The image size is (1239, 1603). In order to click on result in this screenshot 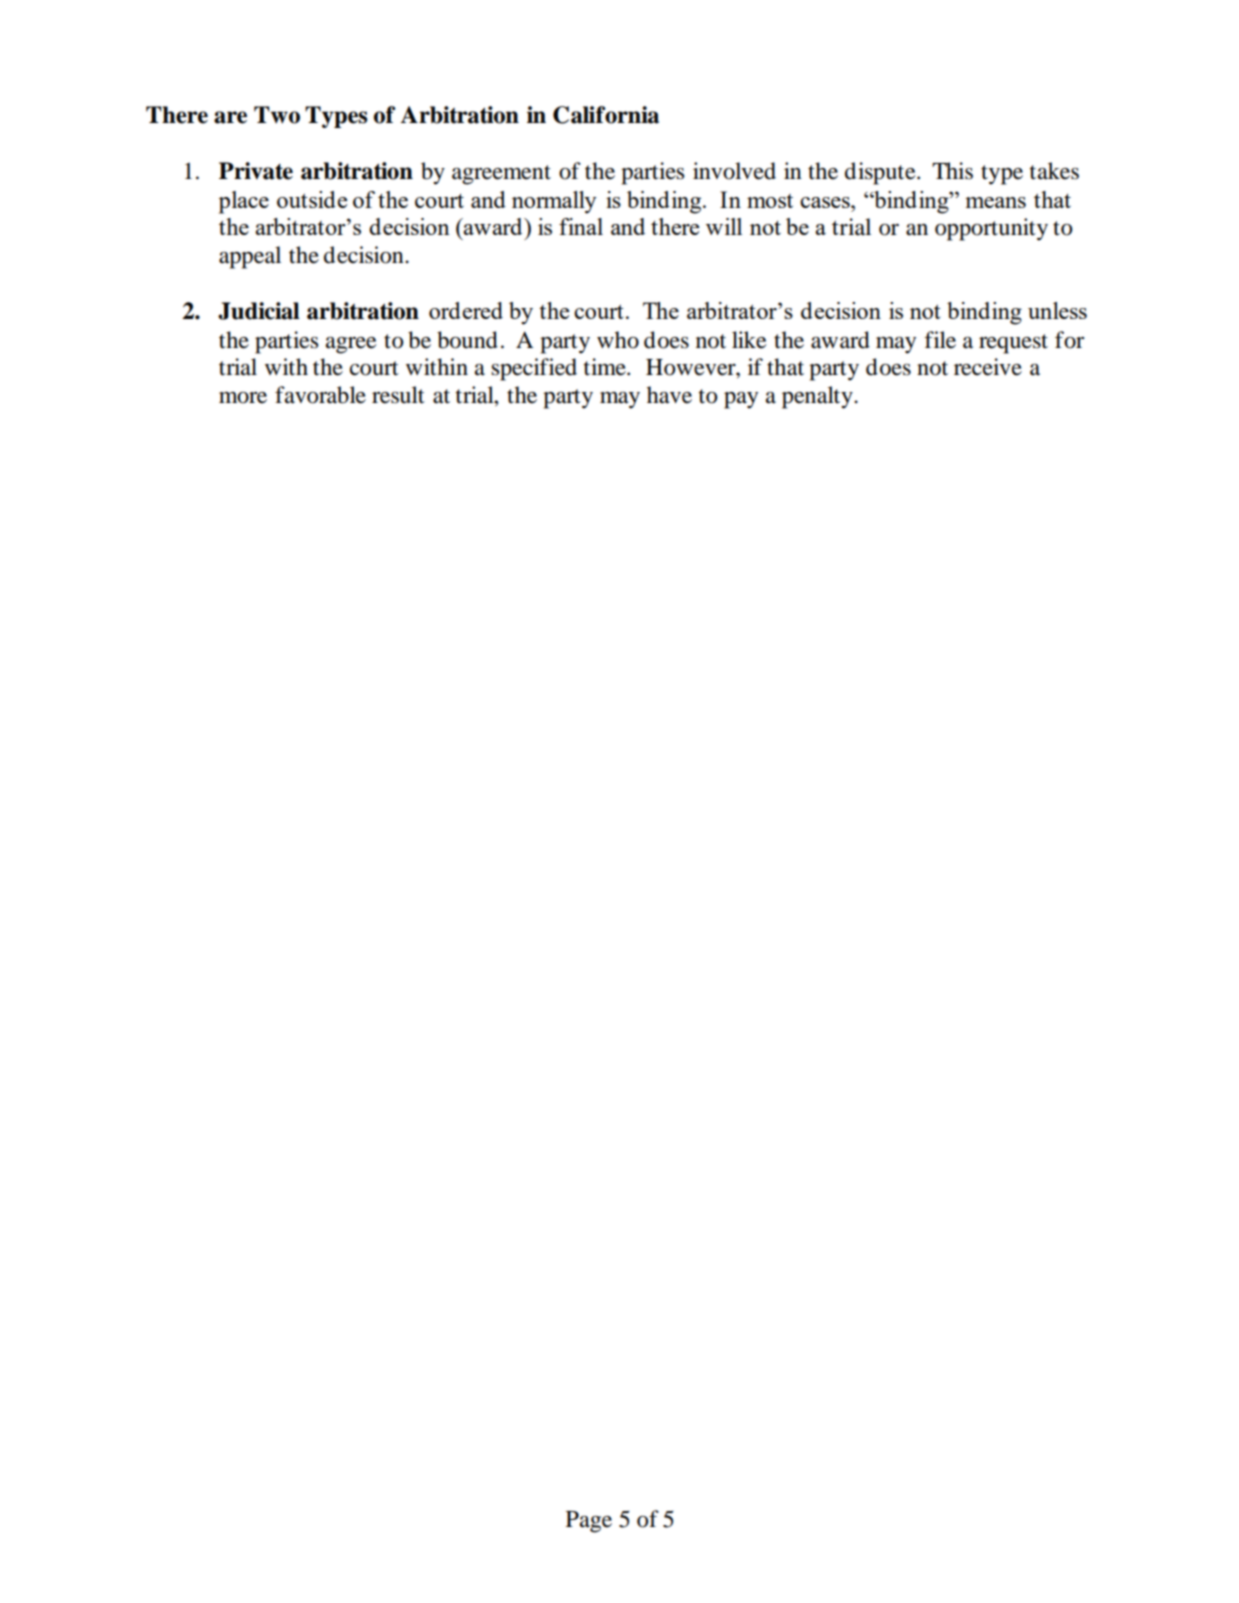, I will do `click(398, 395)`.
